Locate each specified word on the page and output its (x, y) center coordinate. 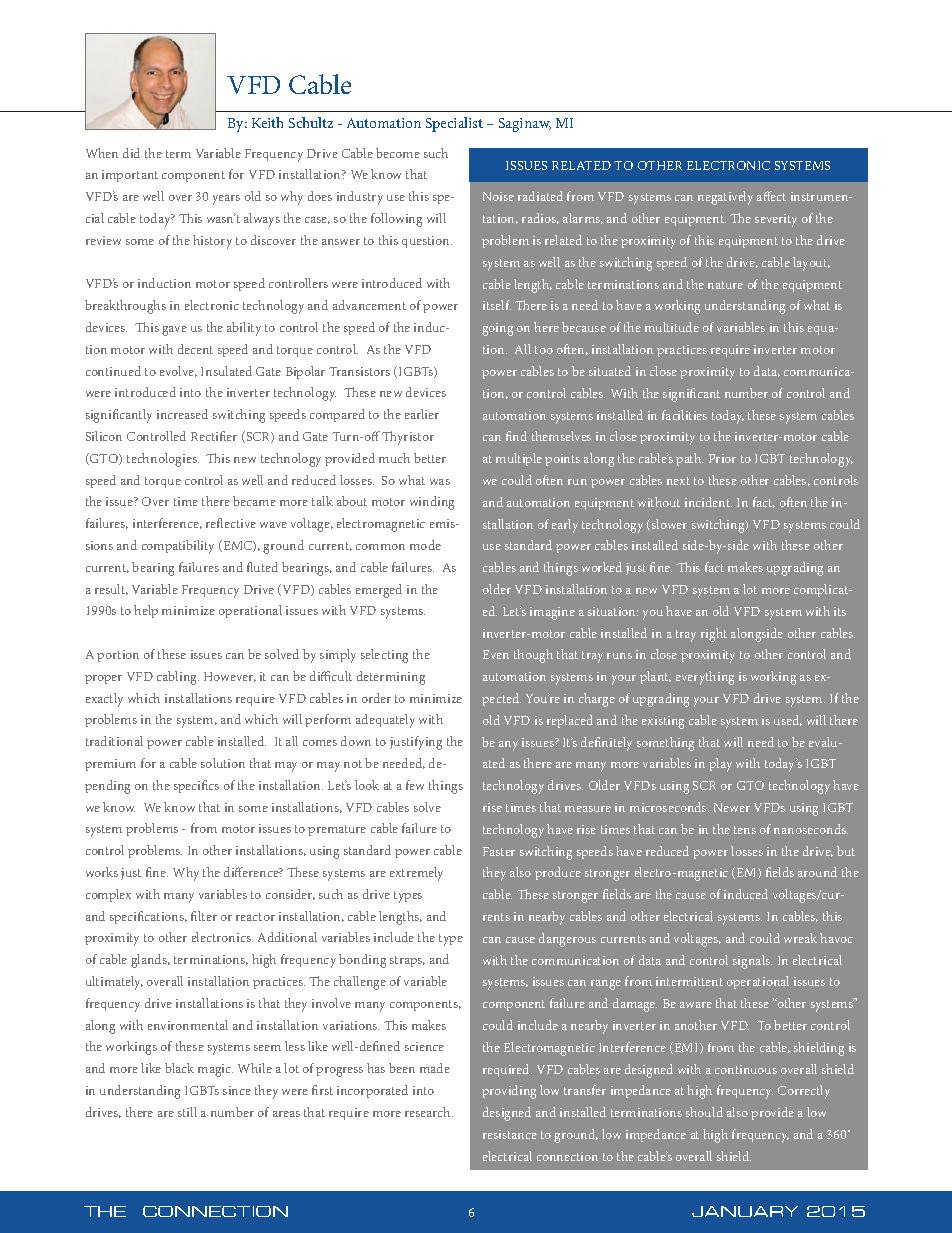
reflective (231, 523)
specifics (196, 786)
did (131, 153)
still (187, 1112)
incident (708, 502)
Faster (499, 851)
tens (745, 830)
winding (432, 503)
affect (771, 196)
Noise (498, 196)
